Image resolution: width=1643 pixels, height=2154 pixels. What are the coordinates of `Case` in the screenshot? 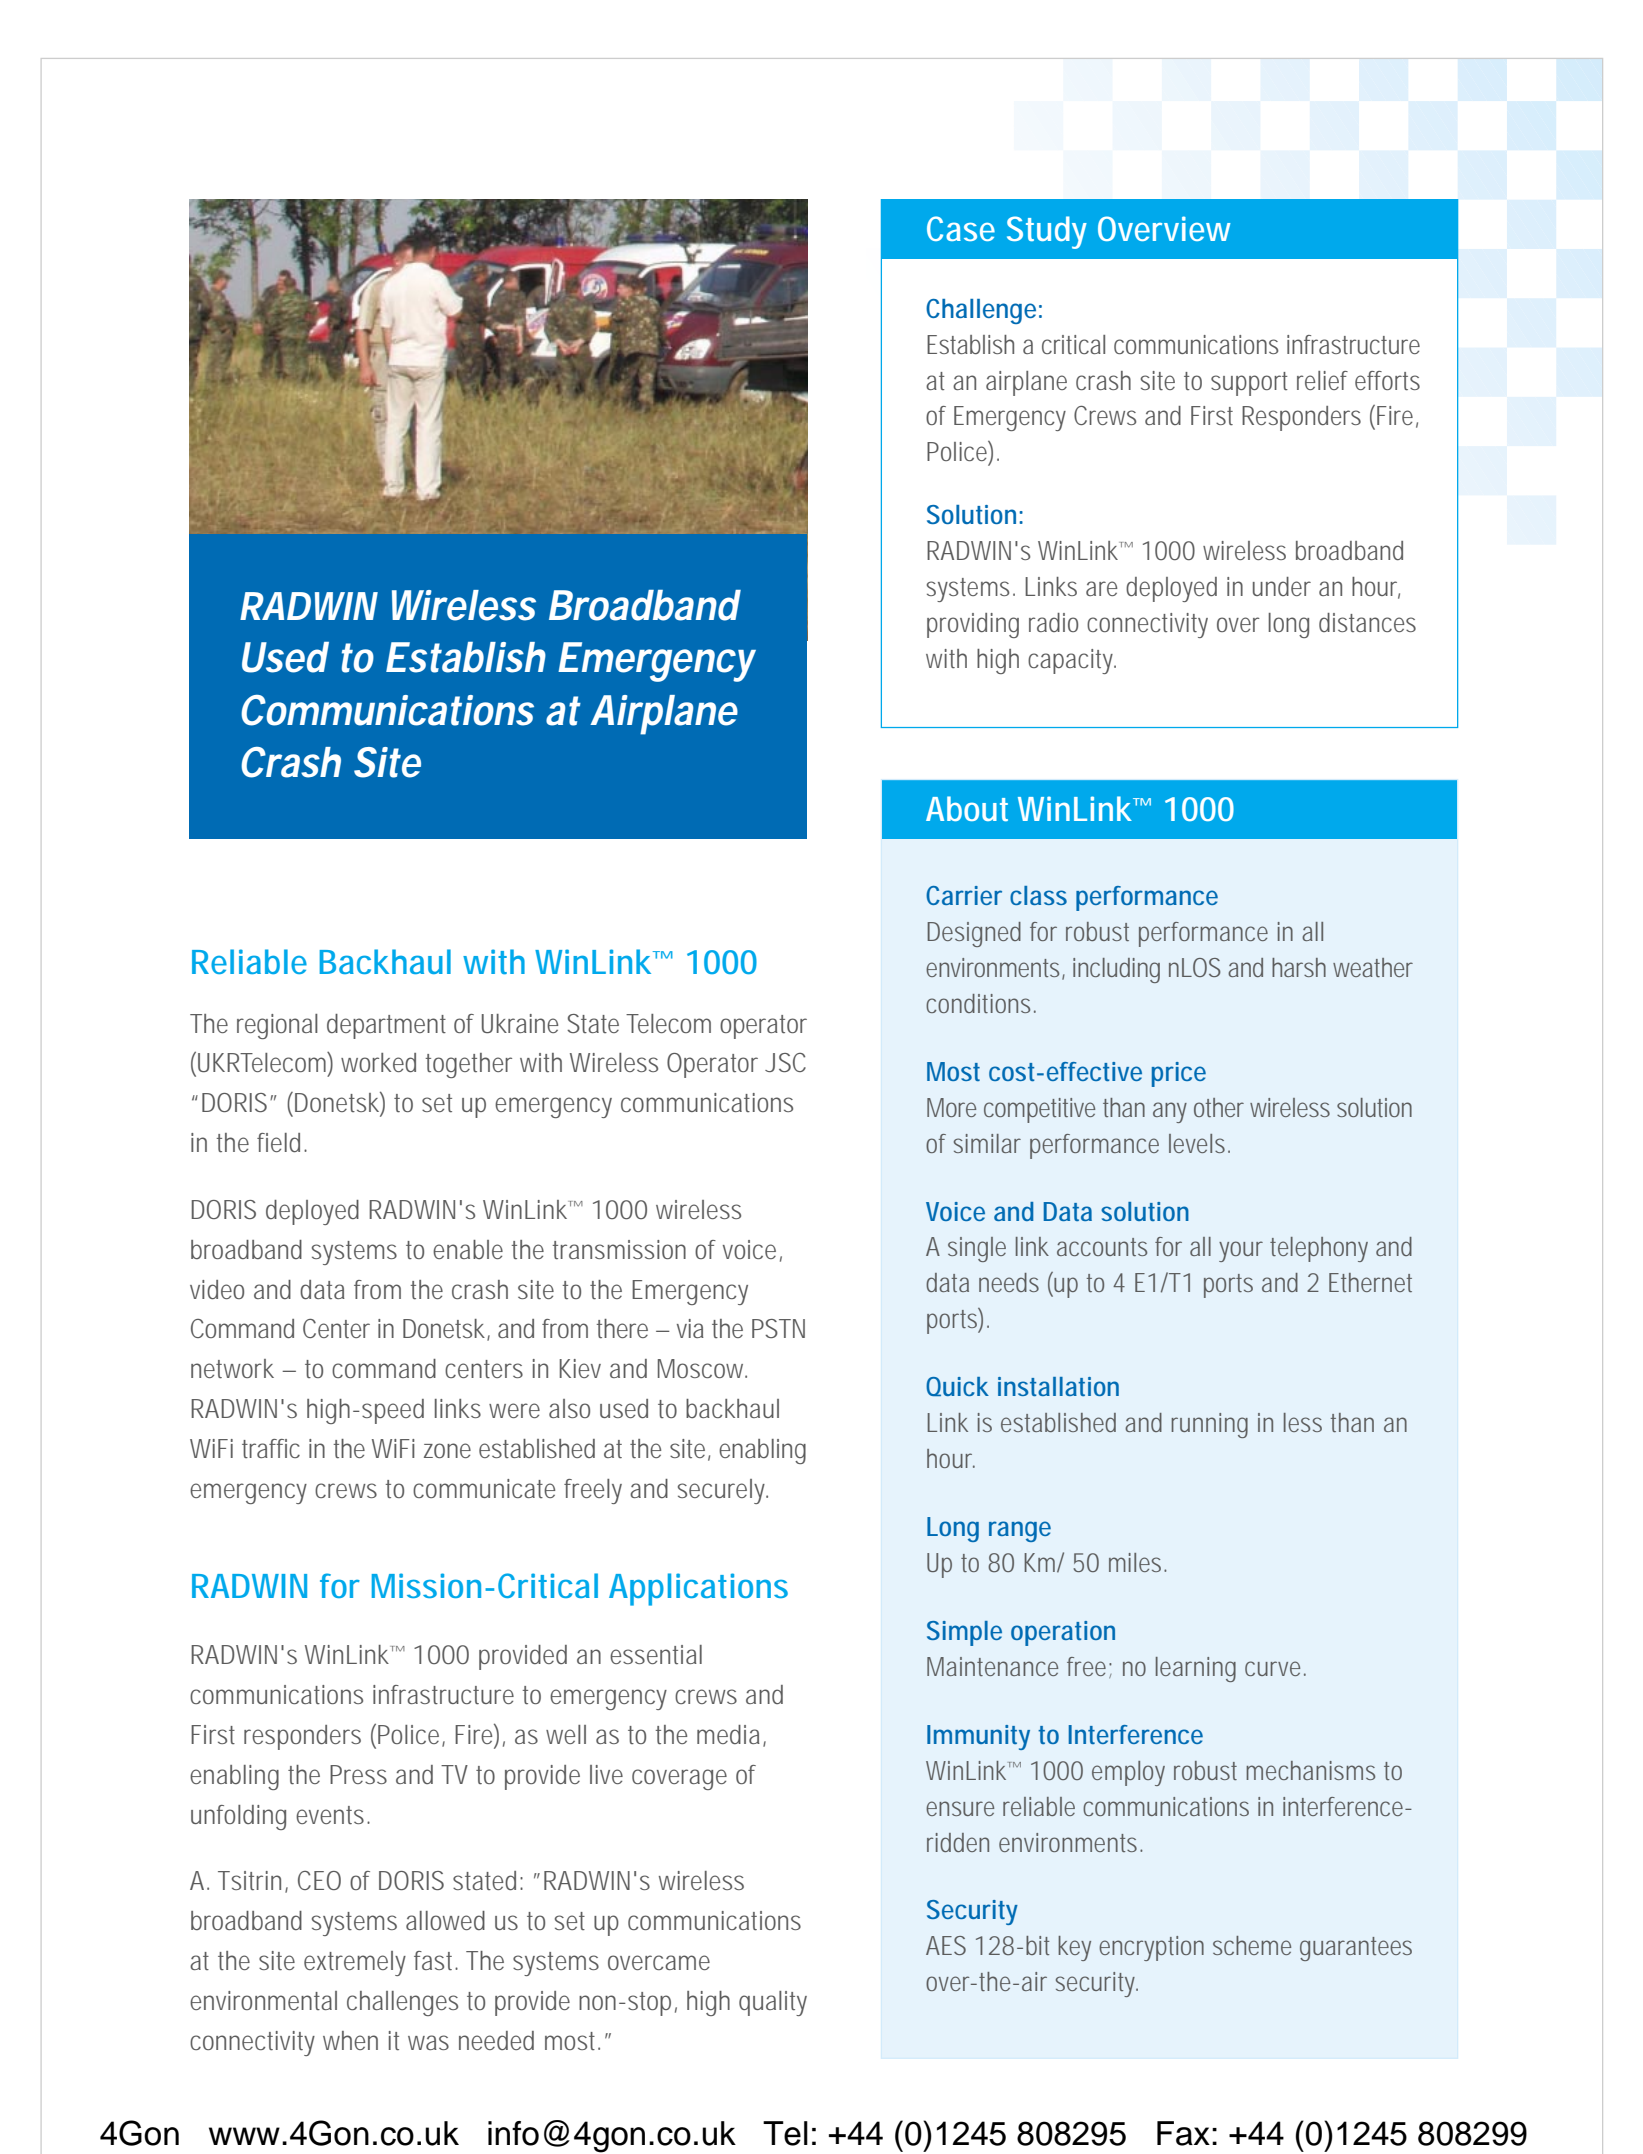 It's located at (961, 228).
